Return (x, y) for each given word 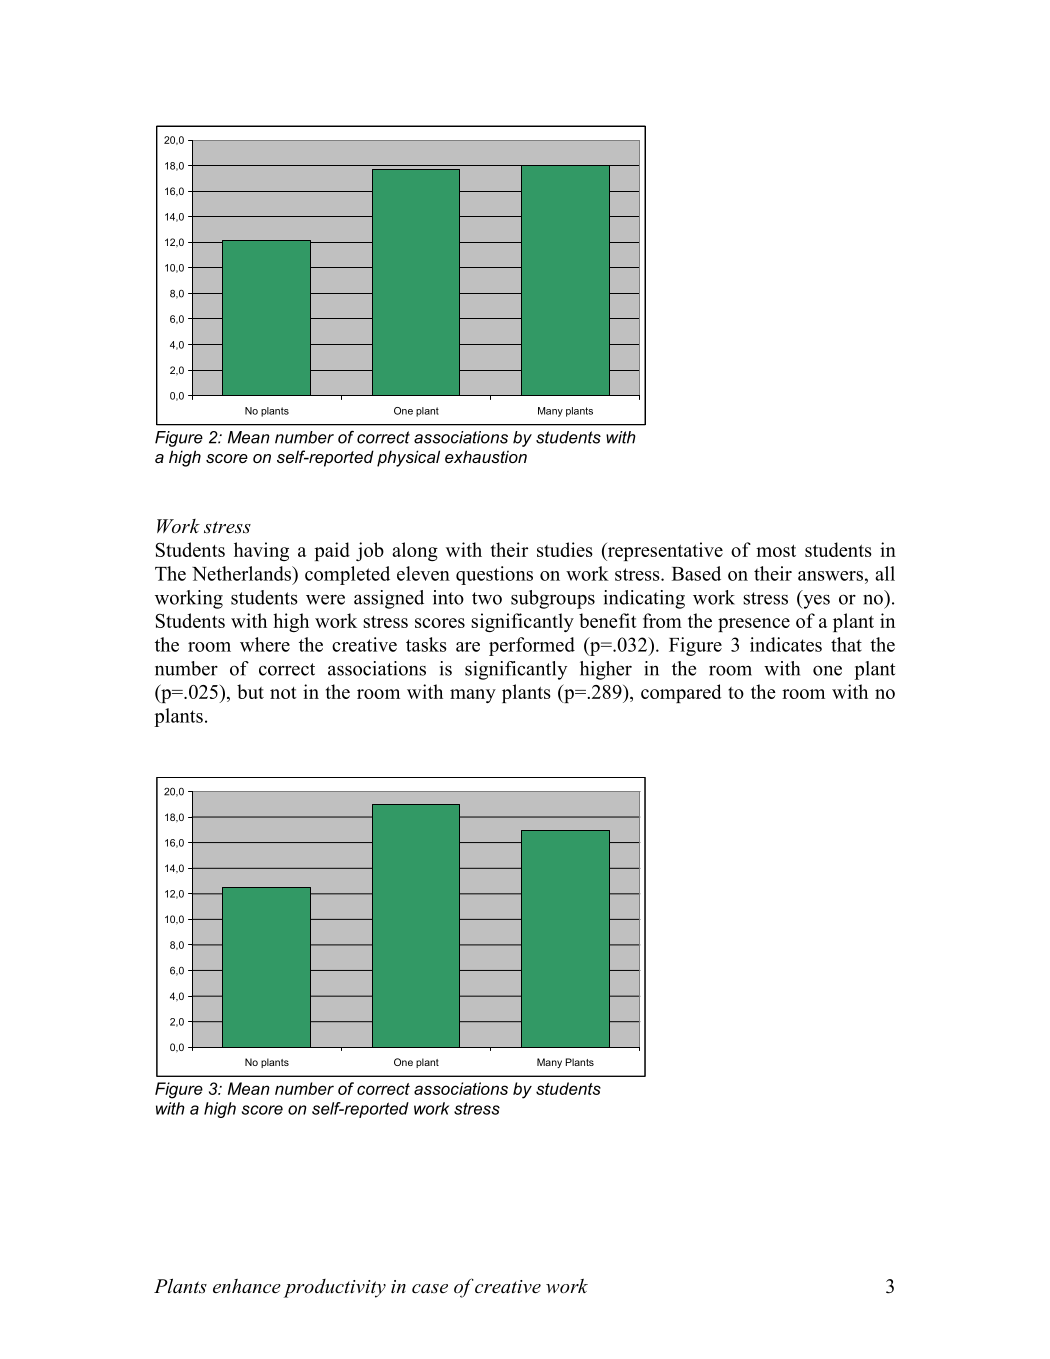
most (776, 550)
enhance (247, 1286)
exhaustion (486, 456)
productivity (335, 1288)
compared (681, 693)
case (430, 1289)
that (846, 644)
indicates (786, 644)
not (283, 693)
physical (408, 458)
